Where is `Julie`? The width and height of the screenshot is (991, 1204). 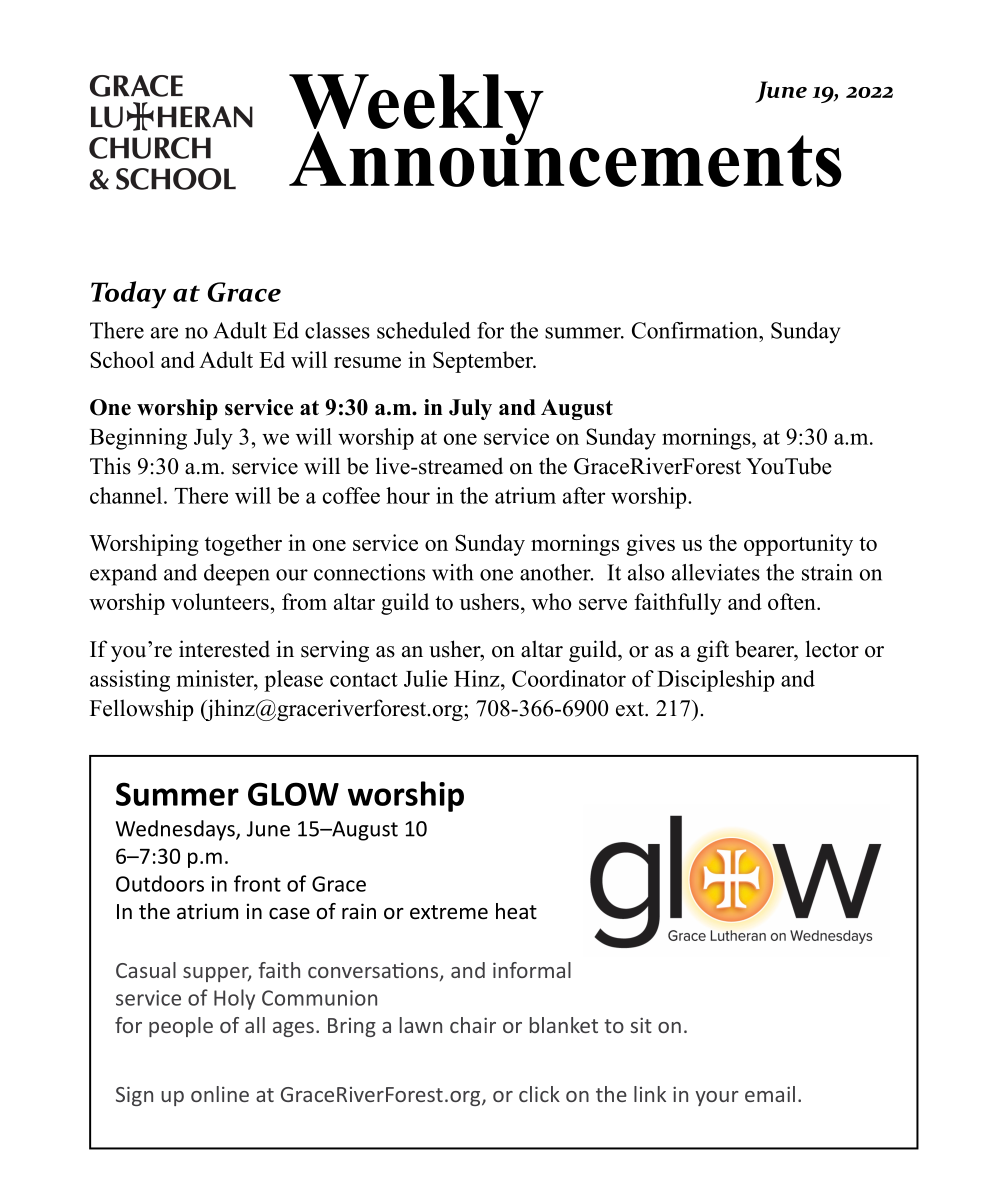
Julie is located at coordinates (426, 678).
